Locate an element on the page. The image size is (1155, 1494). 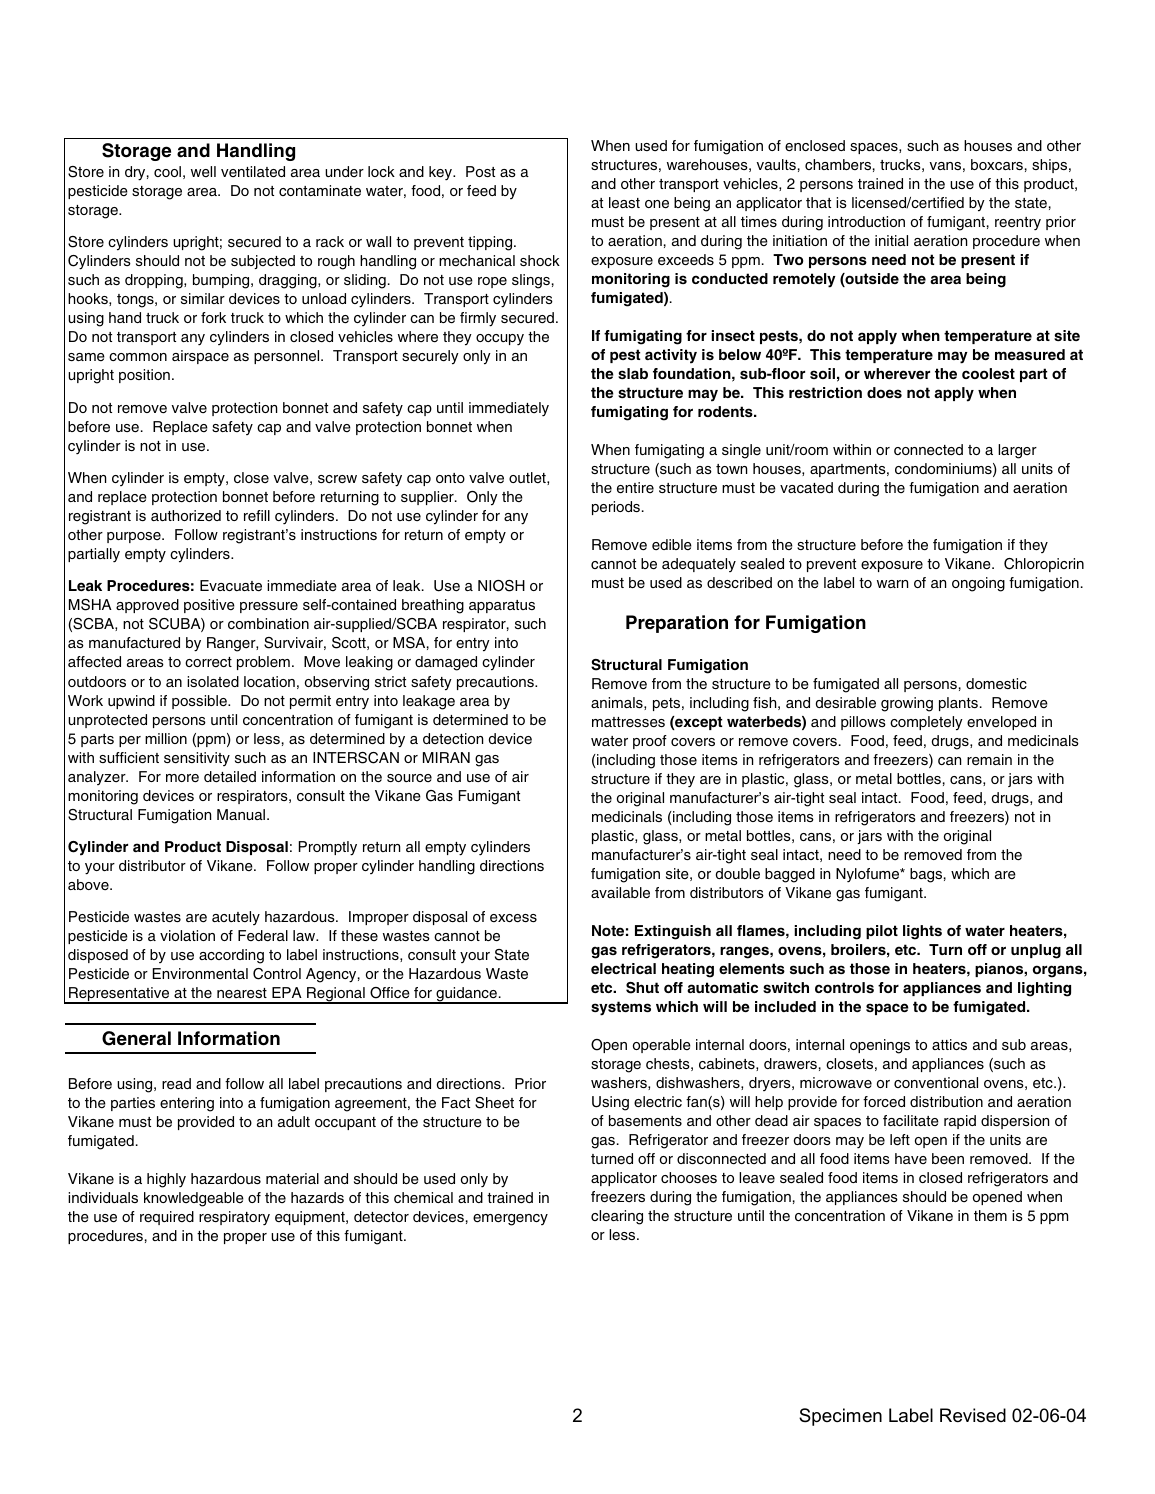
lights is located at coordinates (922, 932).
